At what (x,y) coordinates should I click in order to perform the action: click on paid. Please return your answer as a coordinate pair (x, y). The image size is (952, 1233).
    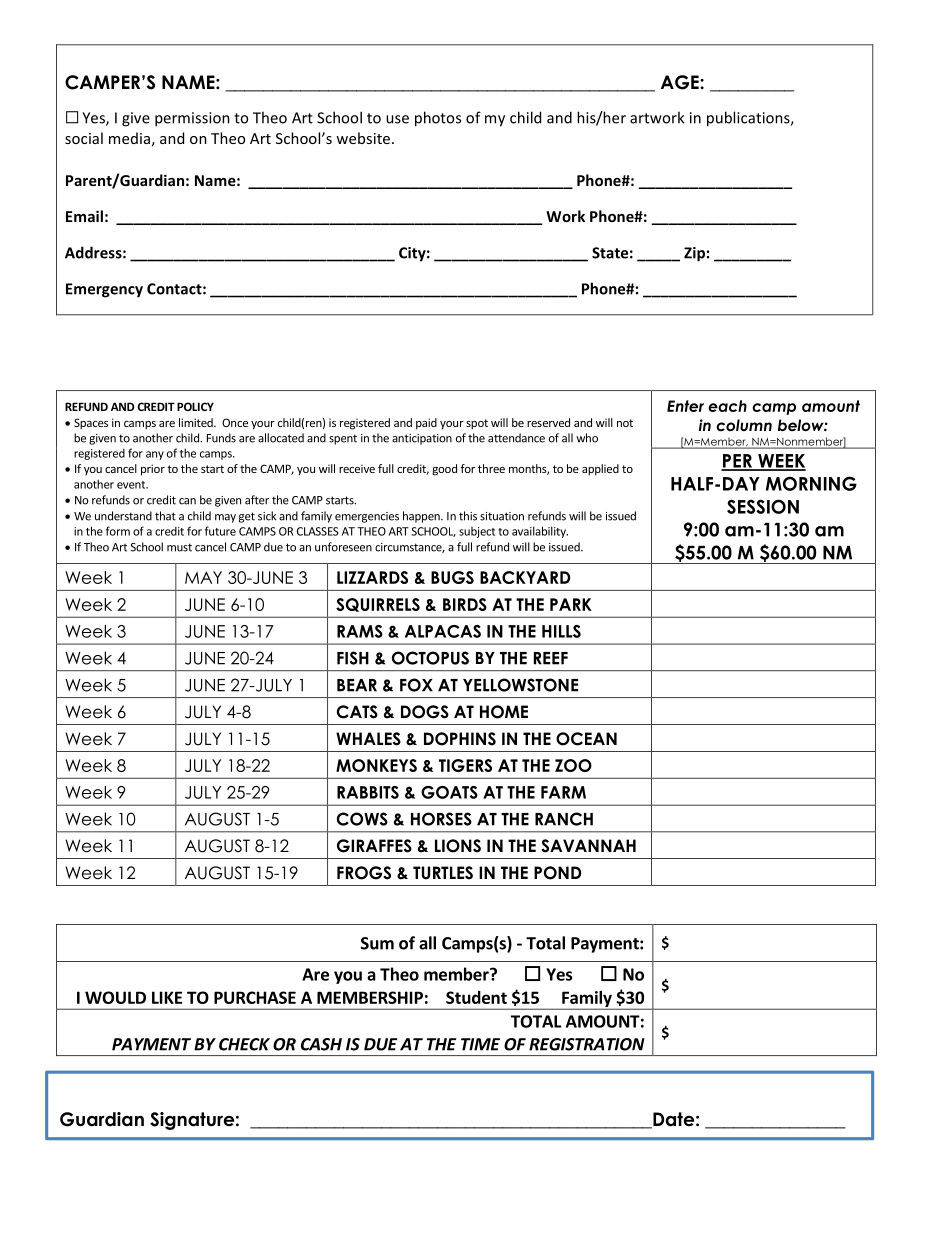
    Looking at the image, I should click on (426, 424).
